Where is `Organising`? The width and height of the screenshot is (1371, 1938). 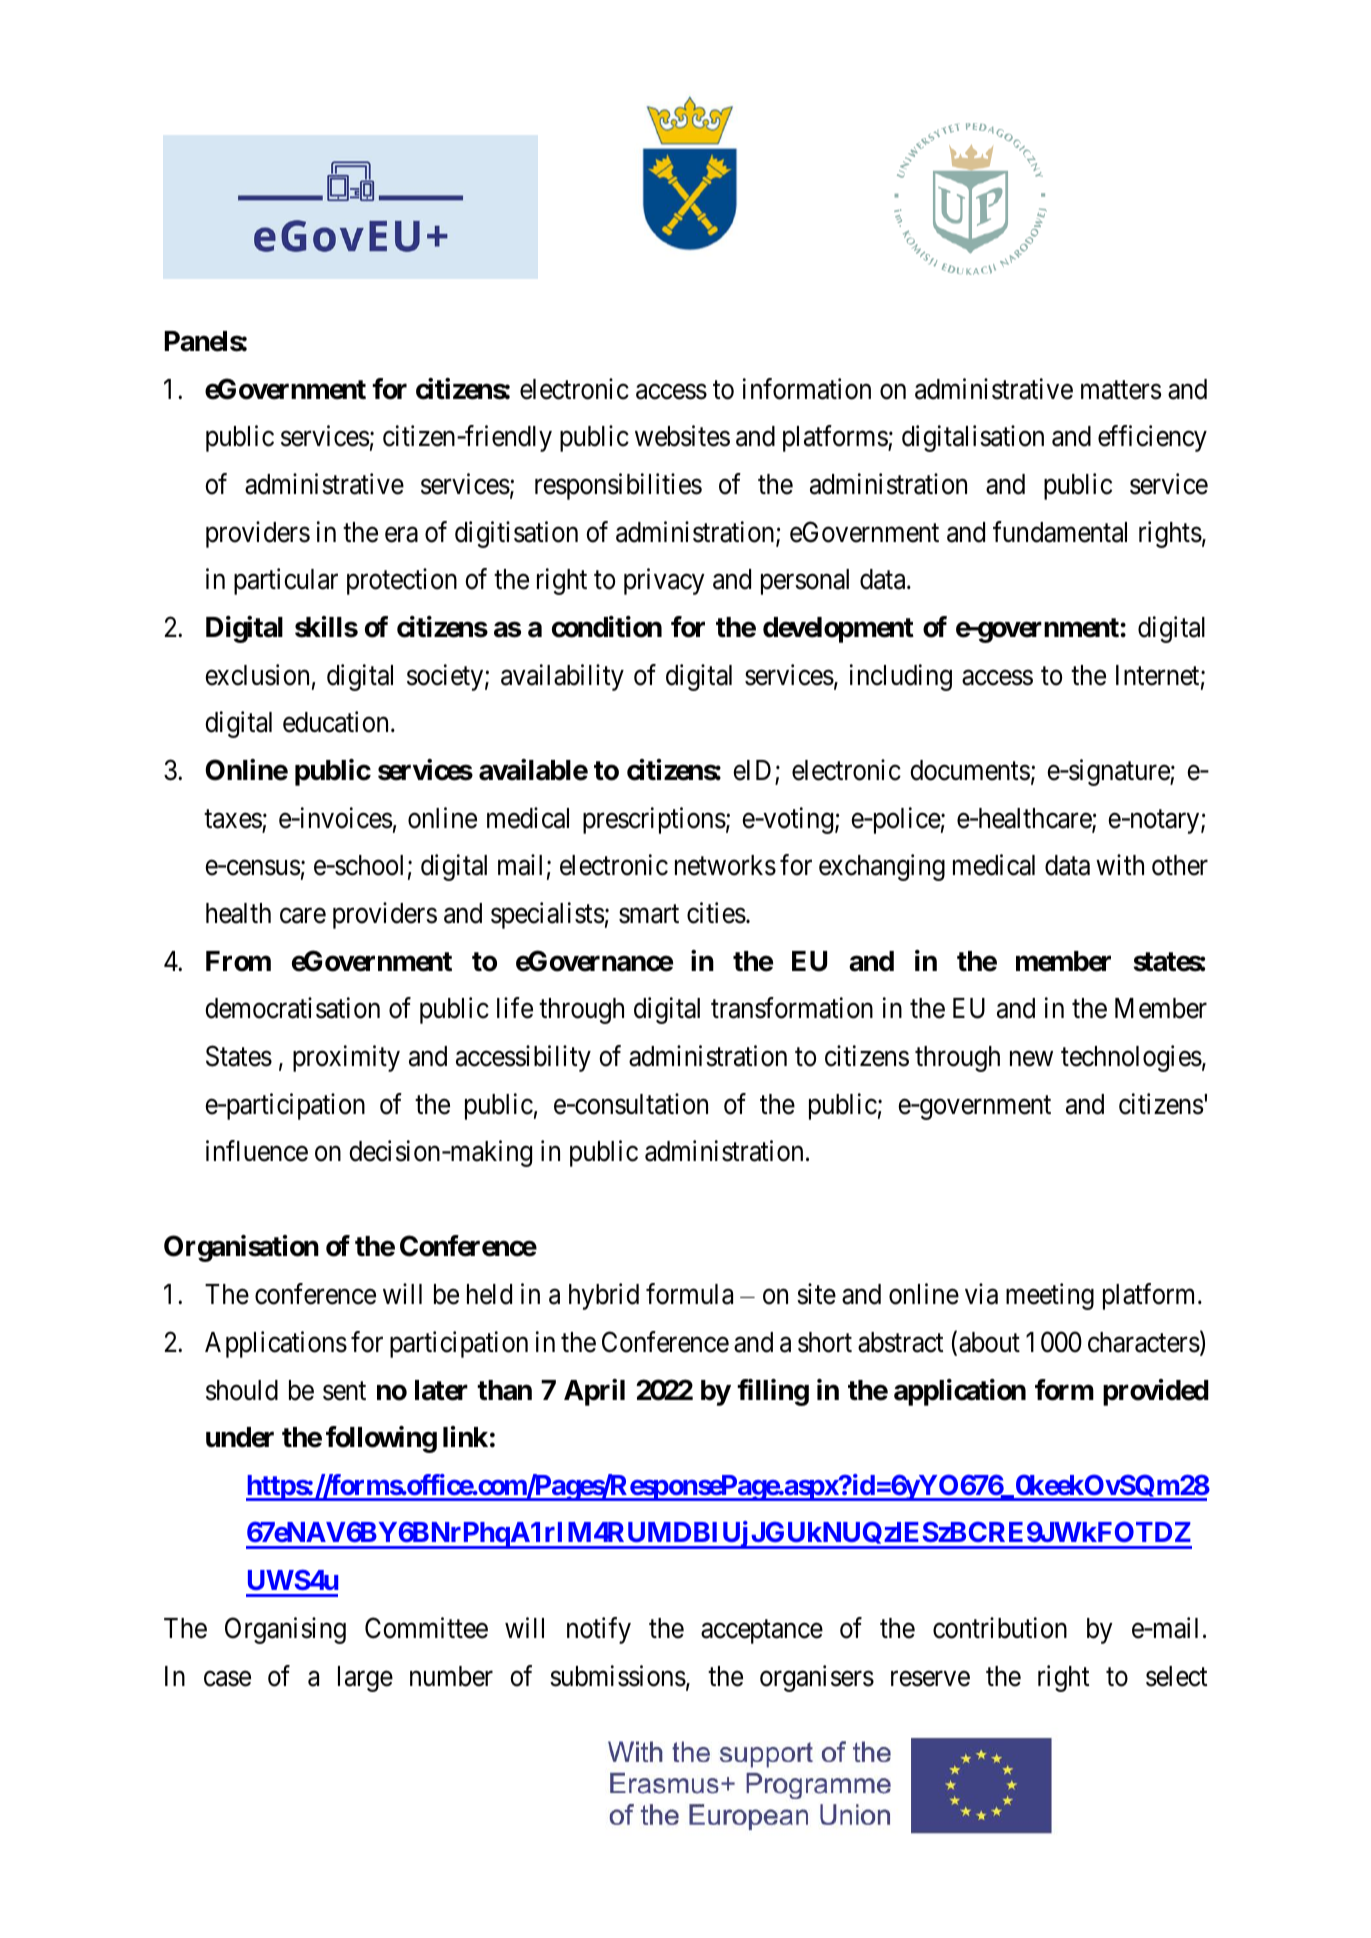
Organising is located at coordinates (285, 1630).
